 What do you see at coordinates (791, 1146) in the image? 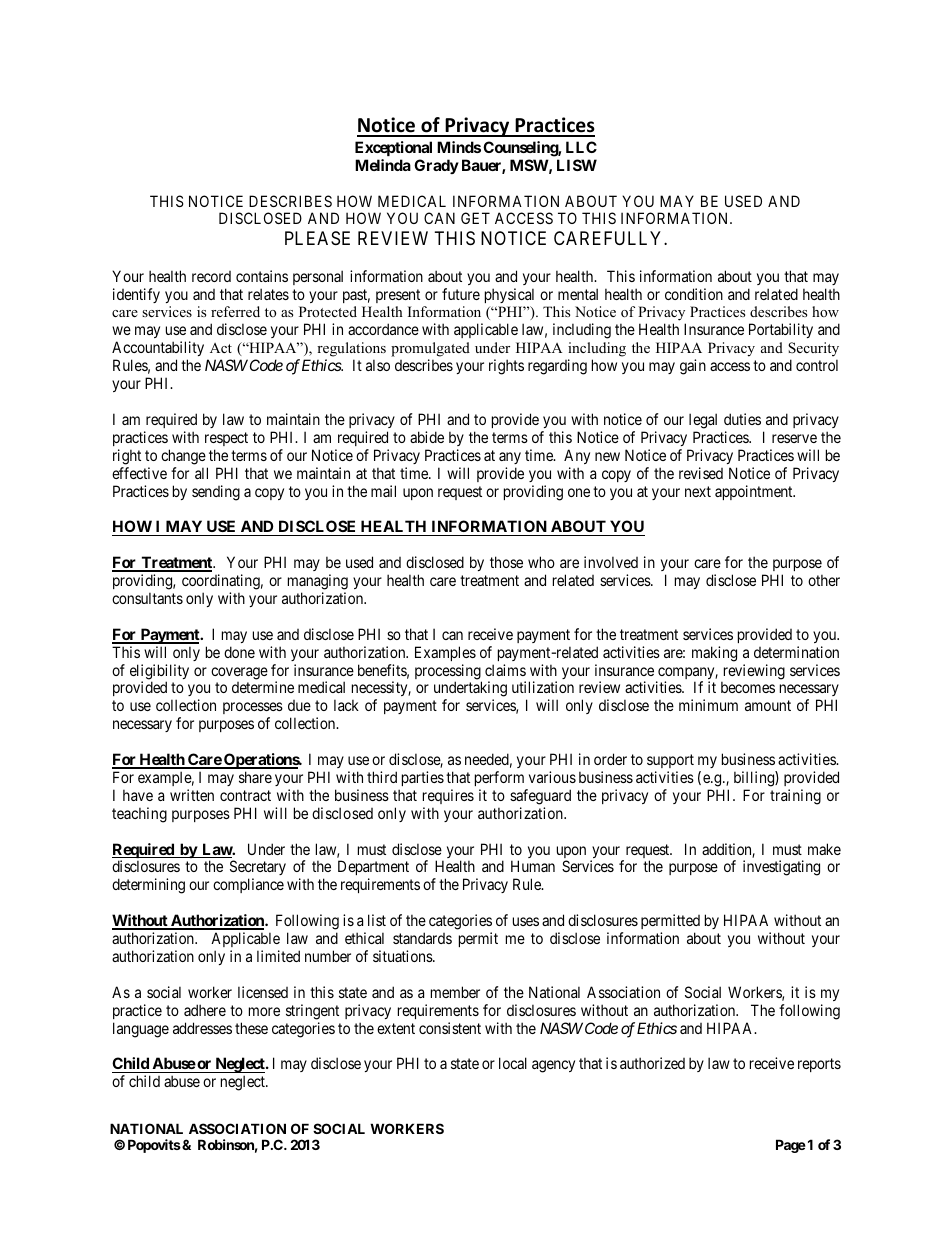
I see `Page` at bounding box center [791, 1146].
